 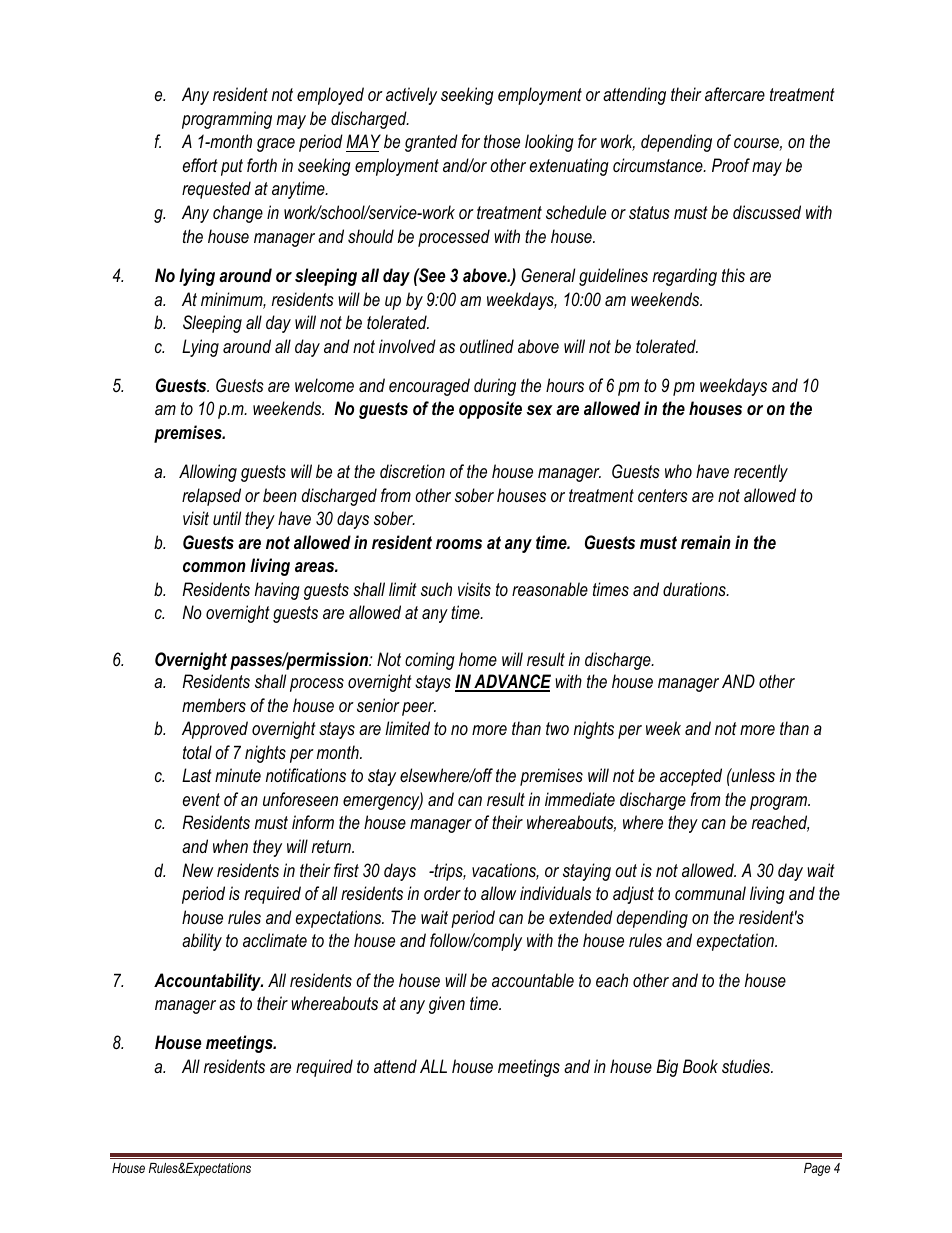 What do you see at coordinates (276, 145) in the screenshot?
I see `grace` at bounding box center [276, 145].
